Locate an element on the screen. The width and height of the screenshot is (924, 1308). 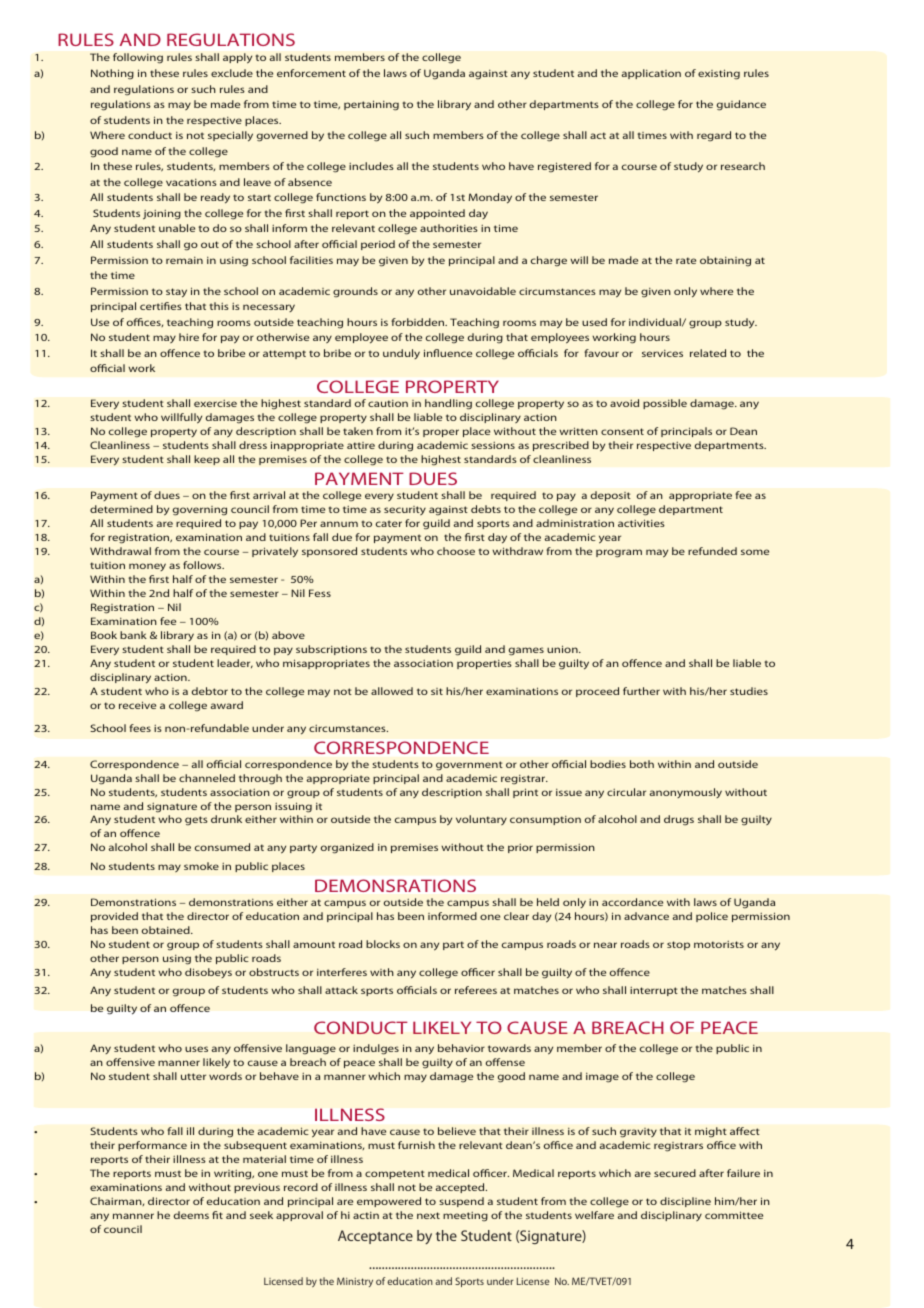
drugs is located at coordinates (679, 820).
